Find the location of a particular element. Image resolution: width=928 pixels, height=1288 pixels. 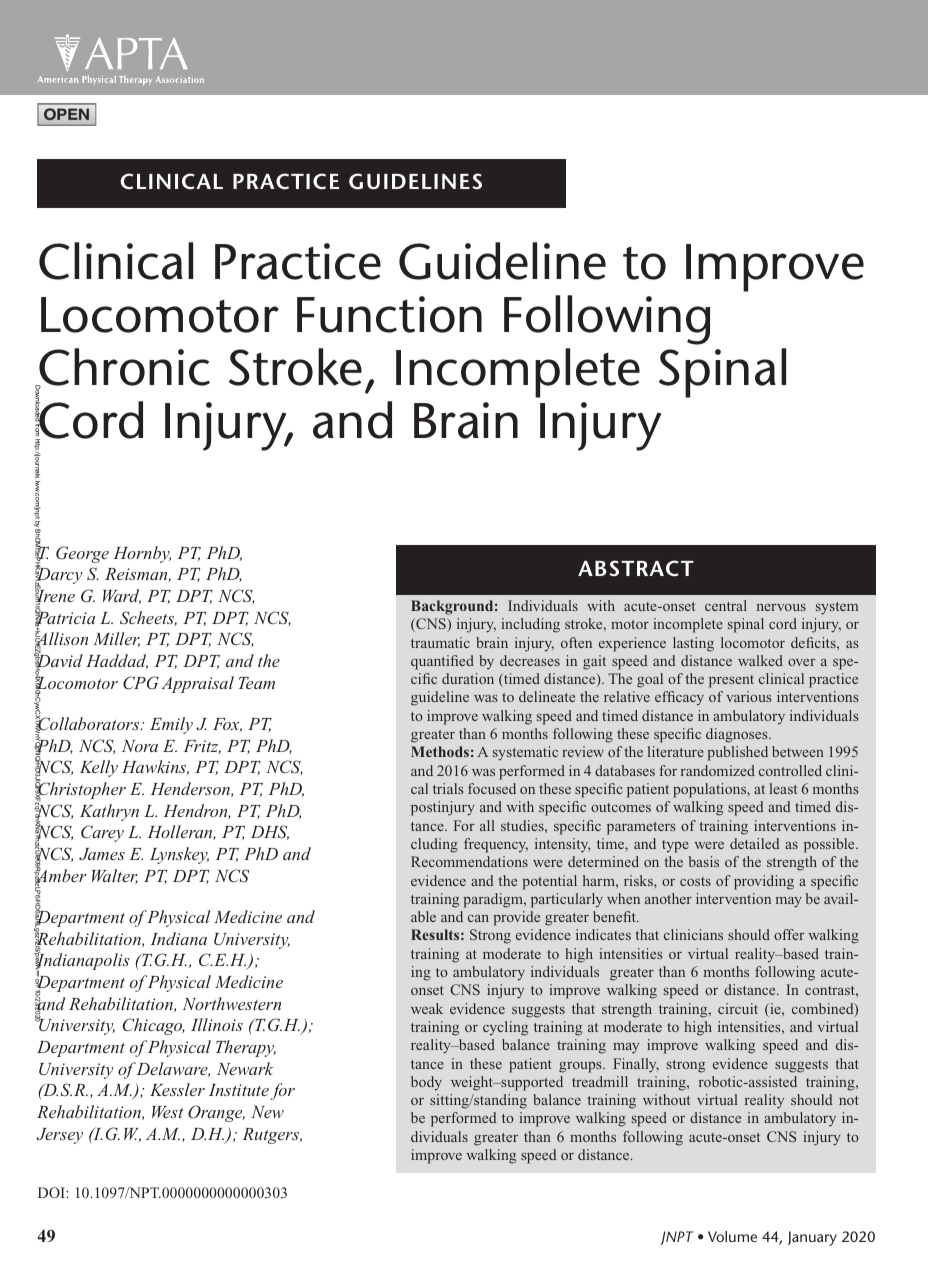

Chronic is located at coordinates (123, 368).
